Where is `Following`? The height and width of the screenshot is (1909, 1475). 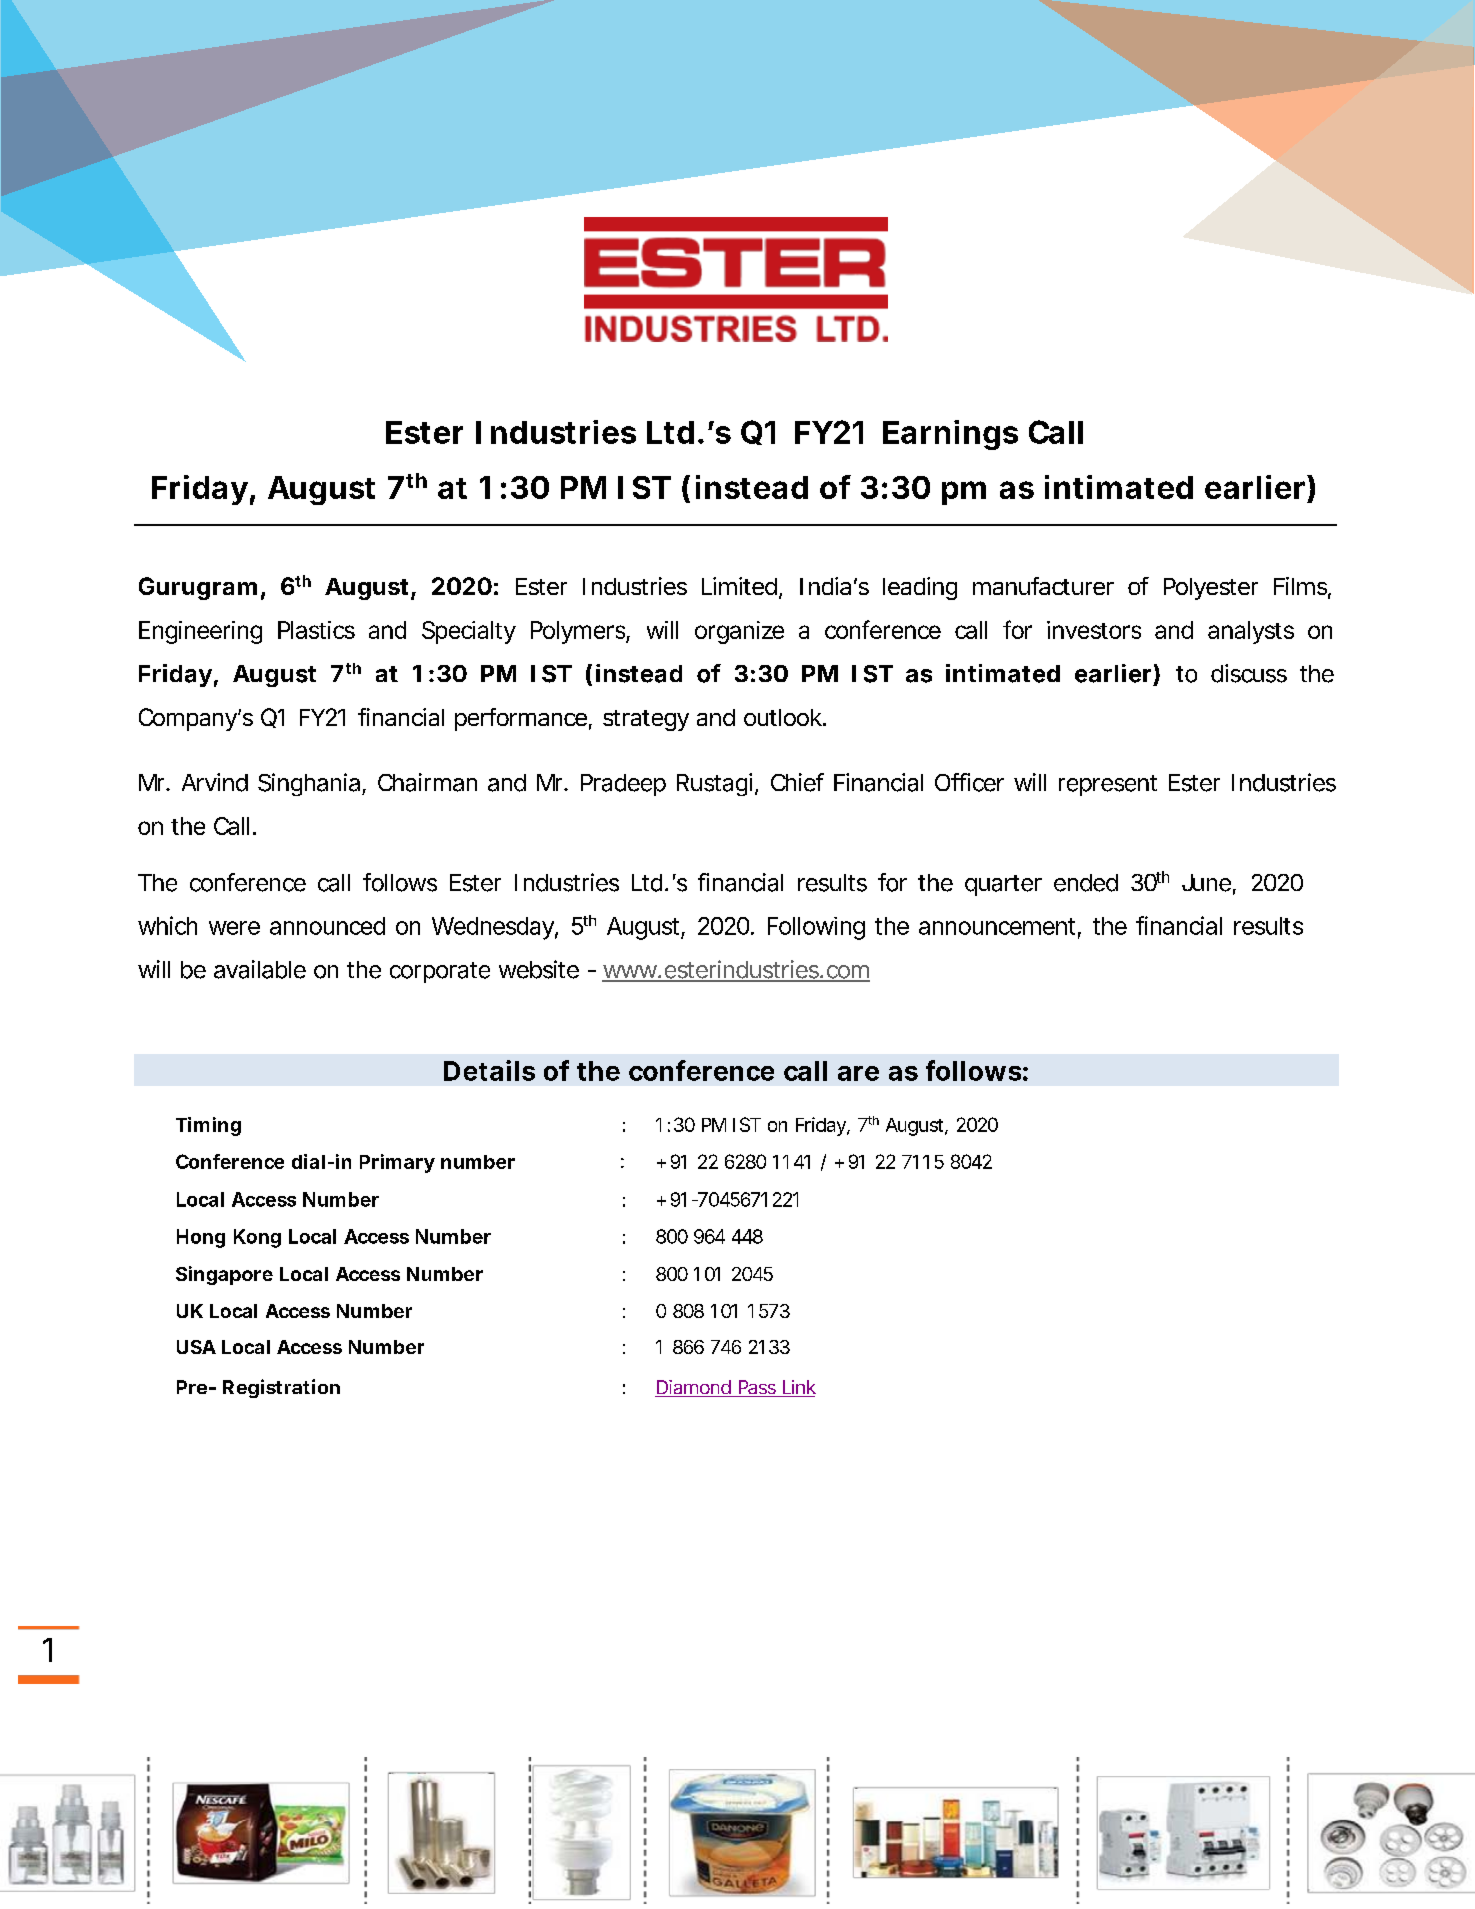 Following is located at coordinates (816, 928).
